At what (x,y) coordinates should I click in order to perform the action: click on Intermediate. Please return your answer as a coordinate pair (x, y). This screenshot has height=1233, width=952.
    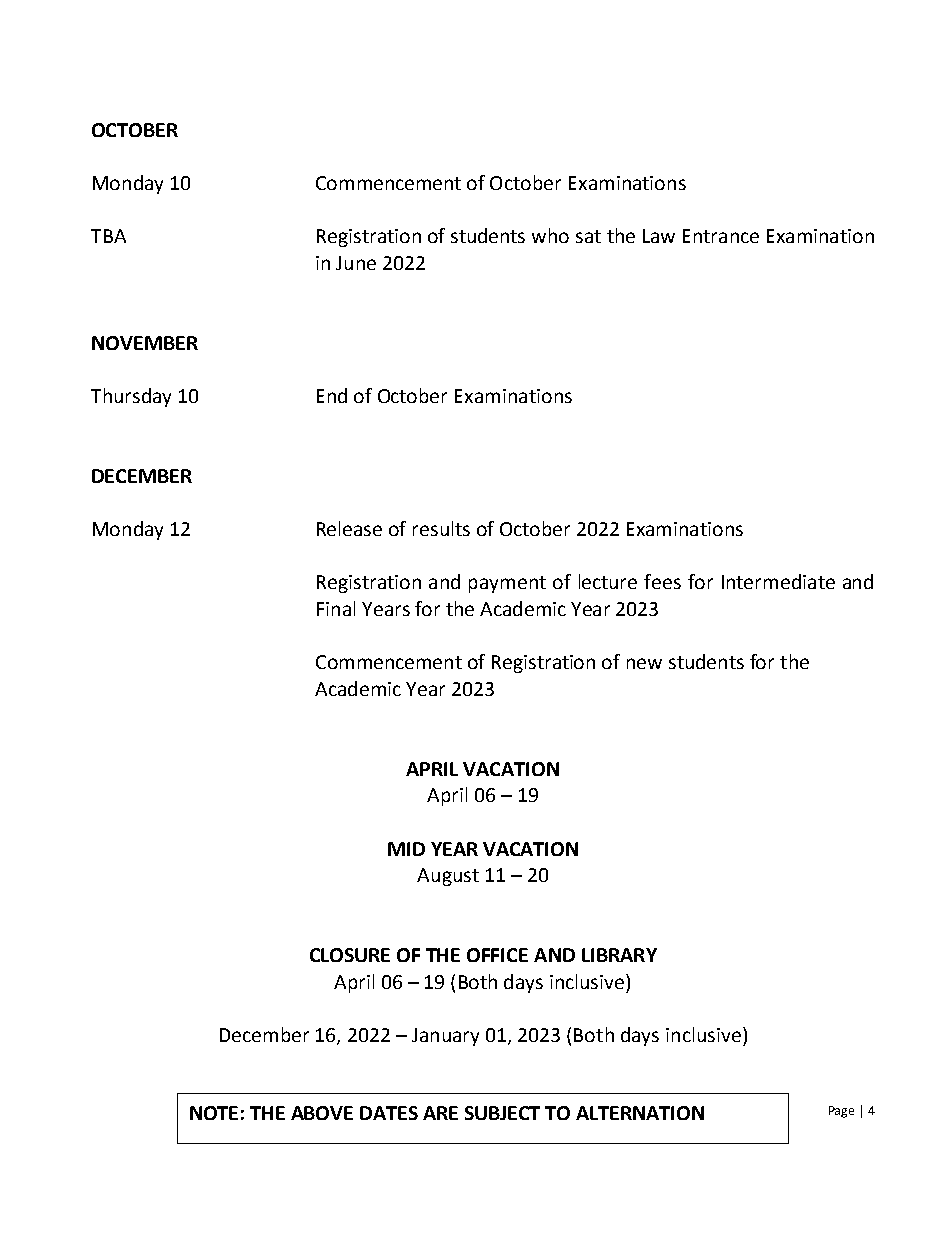
    Looking at the image, I should click on (778, 581).
